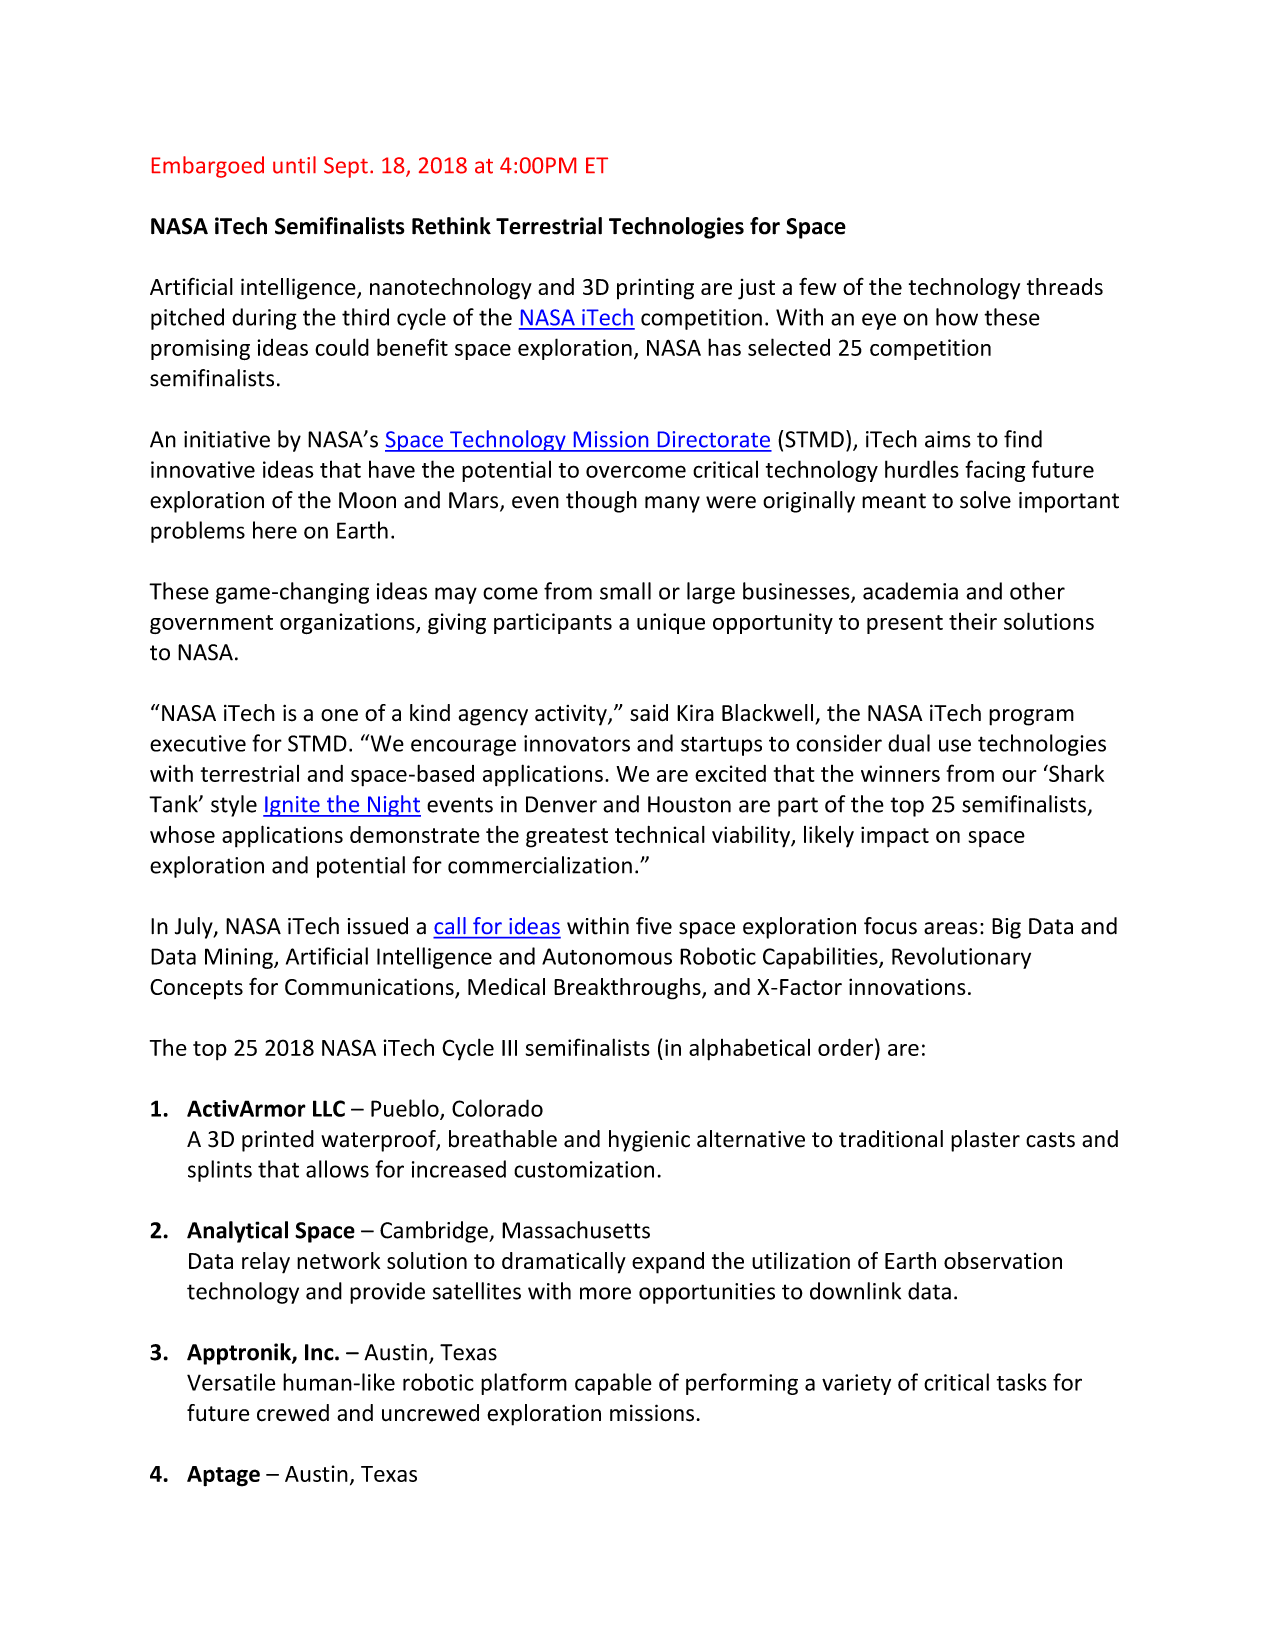  Describe the element at coordinates (278, 1141) in the document. I see `printed` at that location.
